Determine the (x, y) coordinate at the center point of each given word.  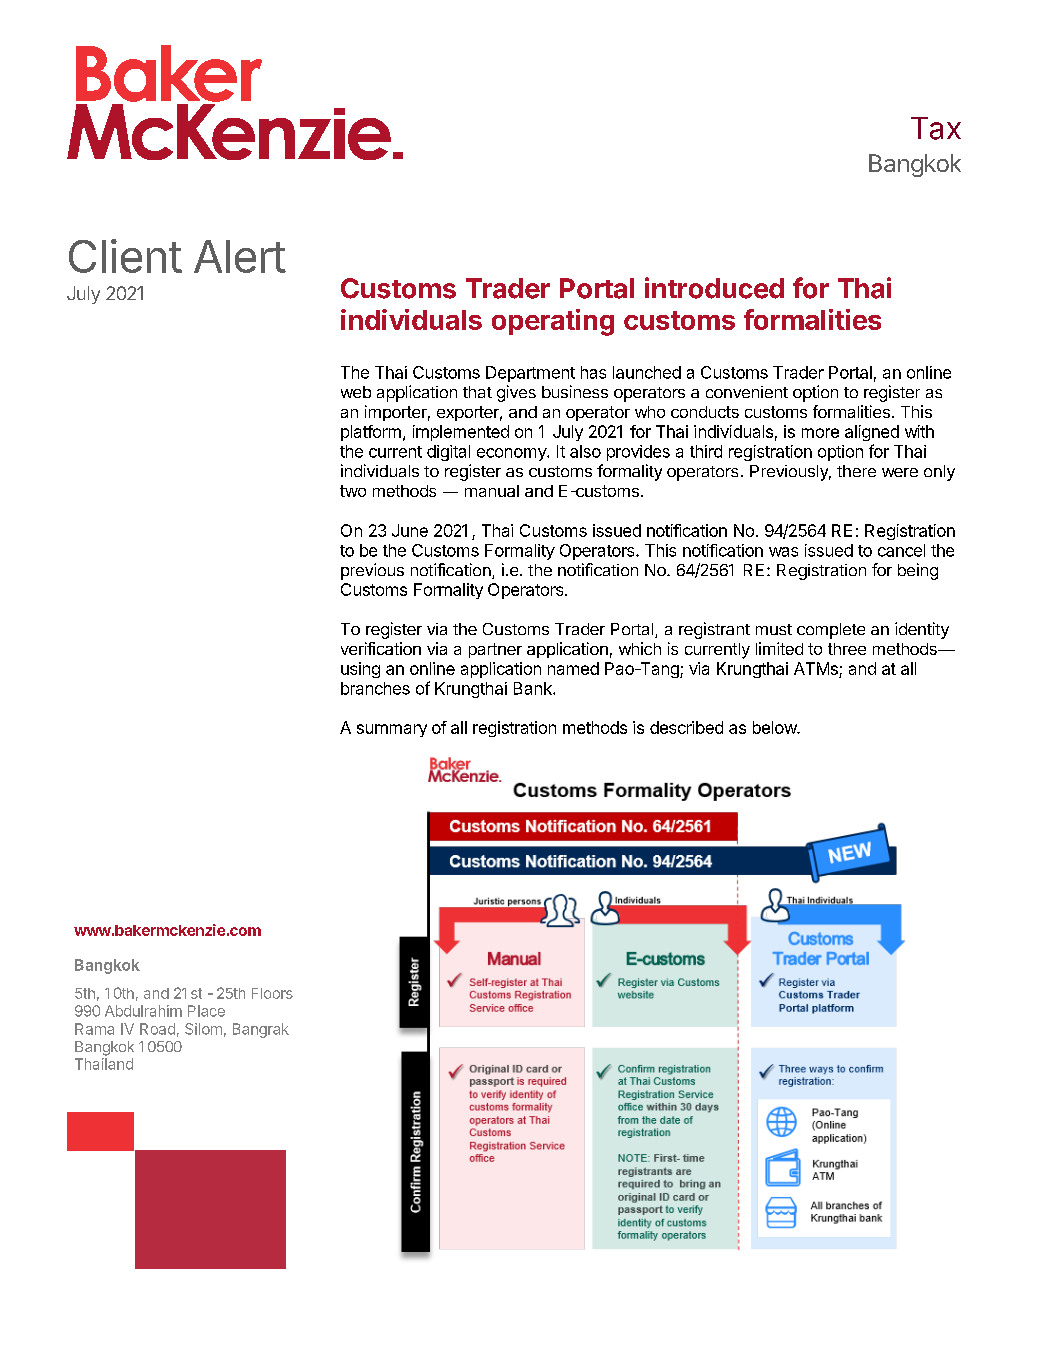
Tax (936, 128)
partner (495, 650)
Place (206, 1011)
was (783, 552)
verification (381, 648)
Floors (272, 993)
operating (553, 322)
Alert (240, 256)
